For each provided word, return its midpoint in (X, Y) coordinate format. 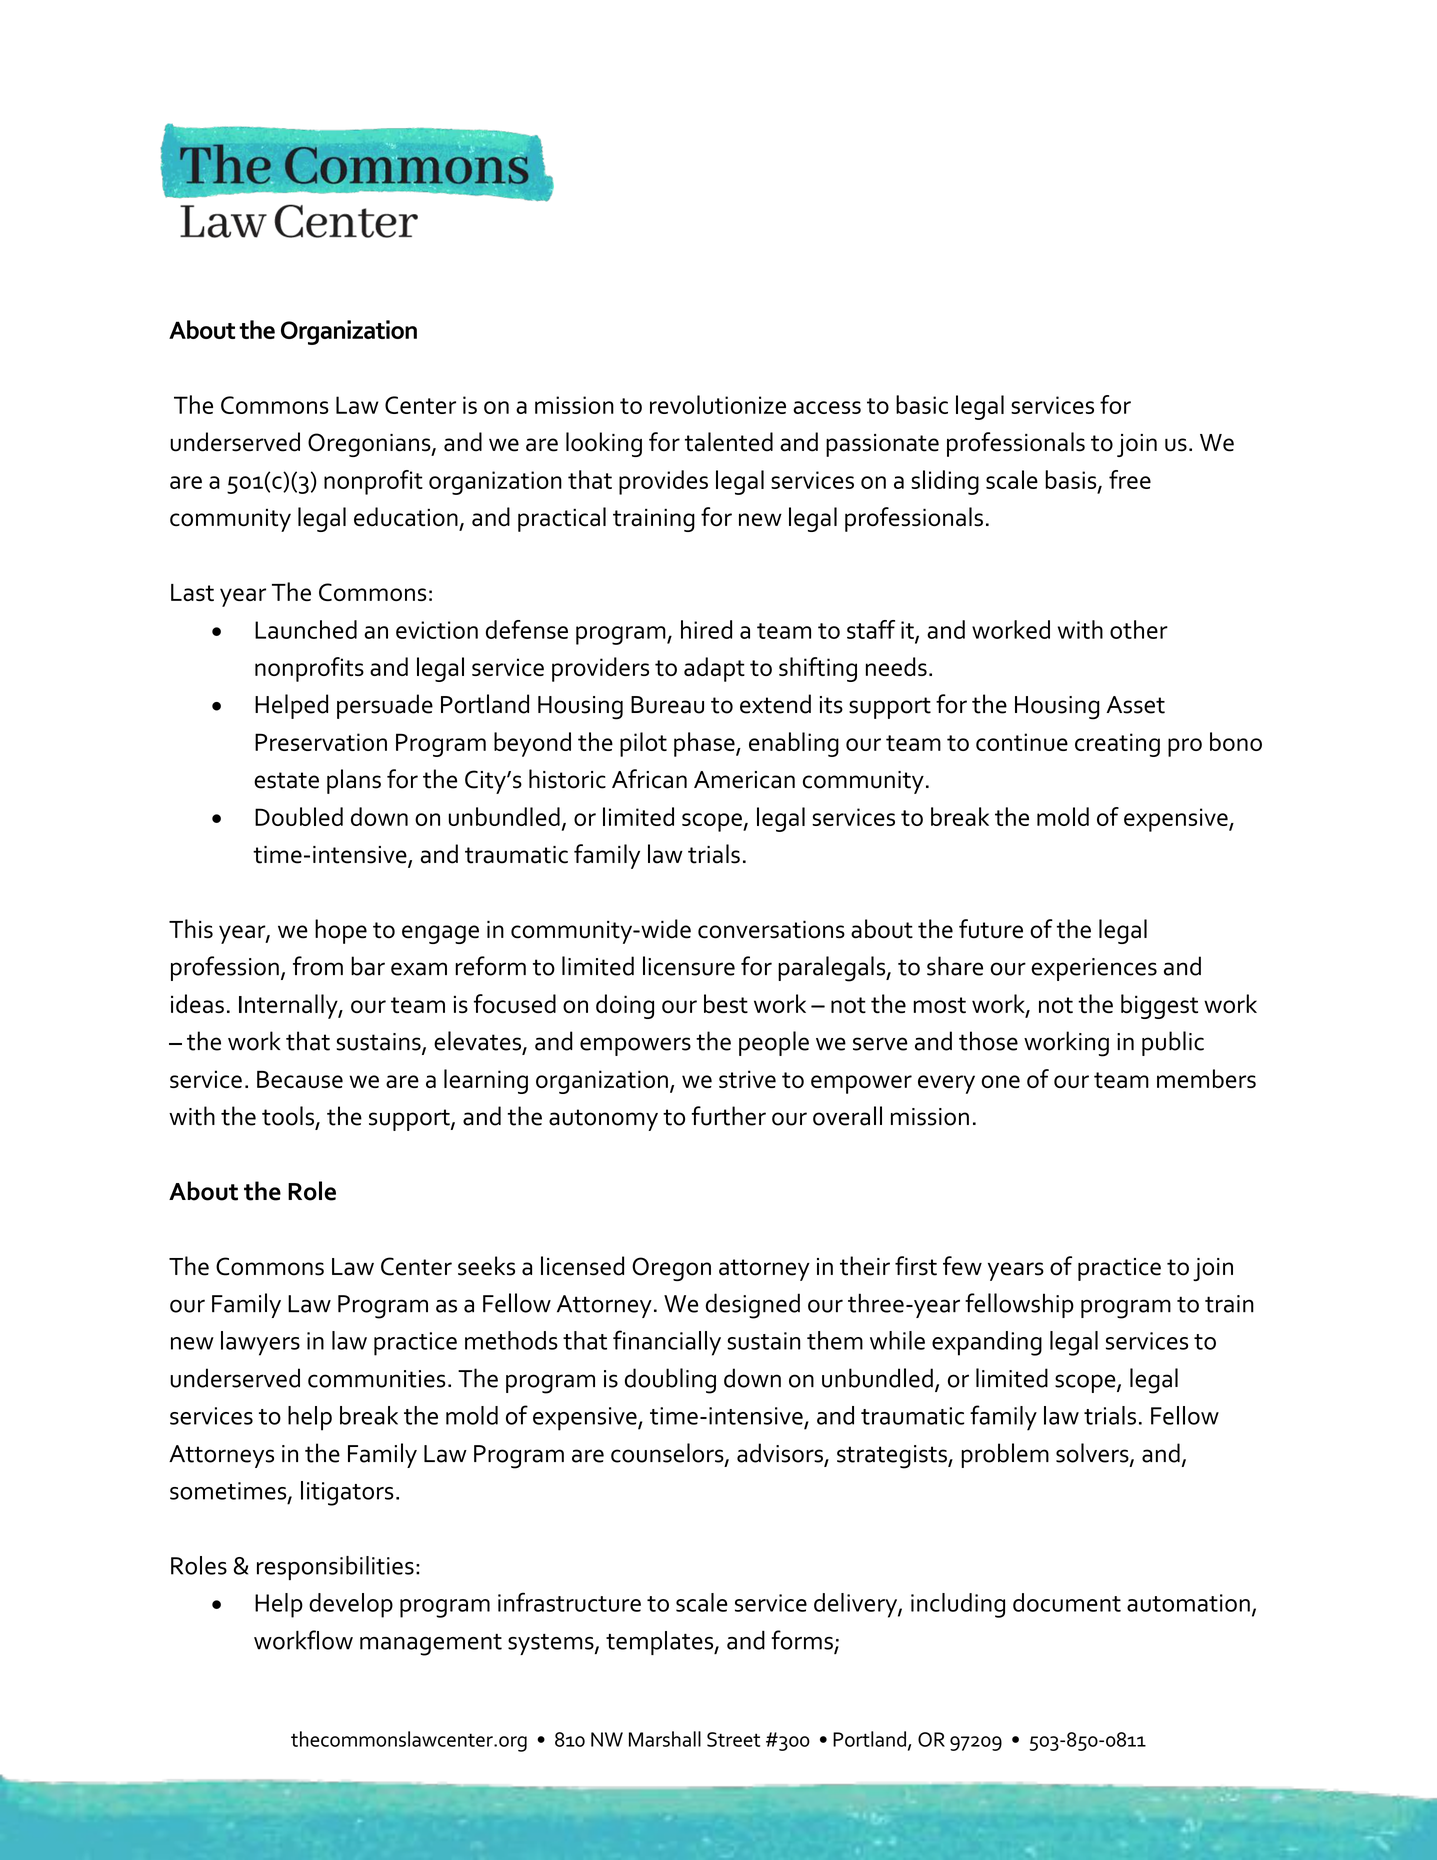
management (431, 1645)
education (406, 517)
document (1067, 1602)
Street (733, 1739)
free (1130, 479)
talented (729, 442)
